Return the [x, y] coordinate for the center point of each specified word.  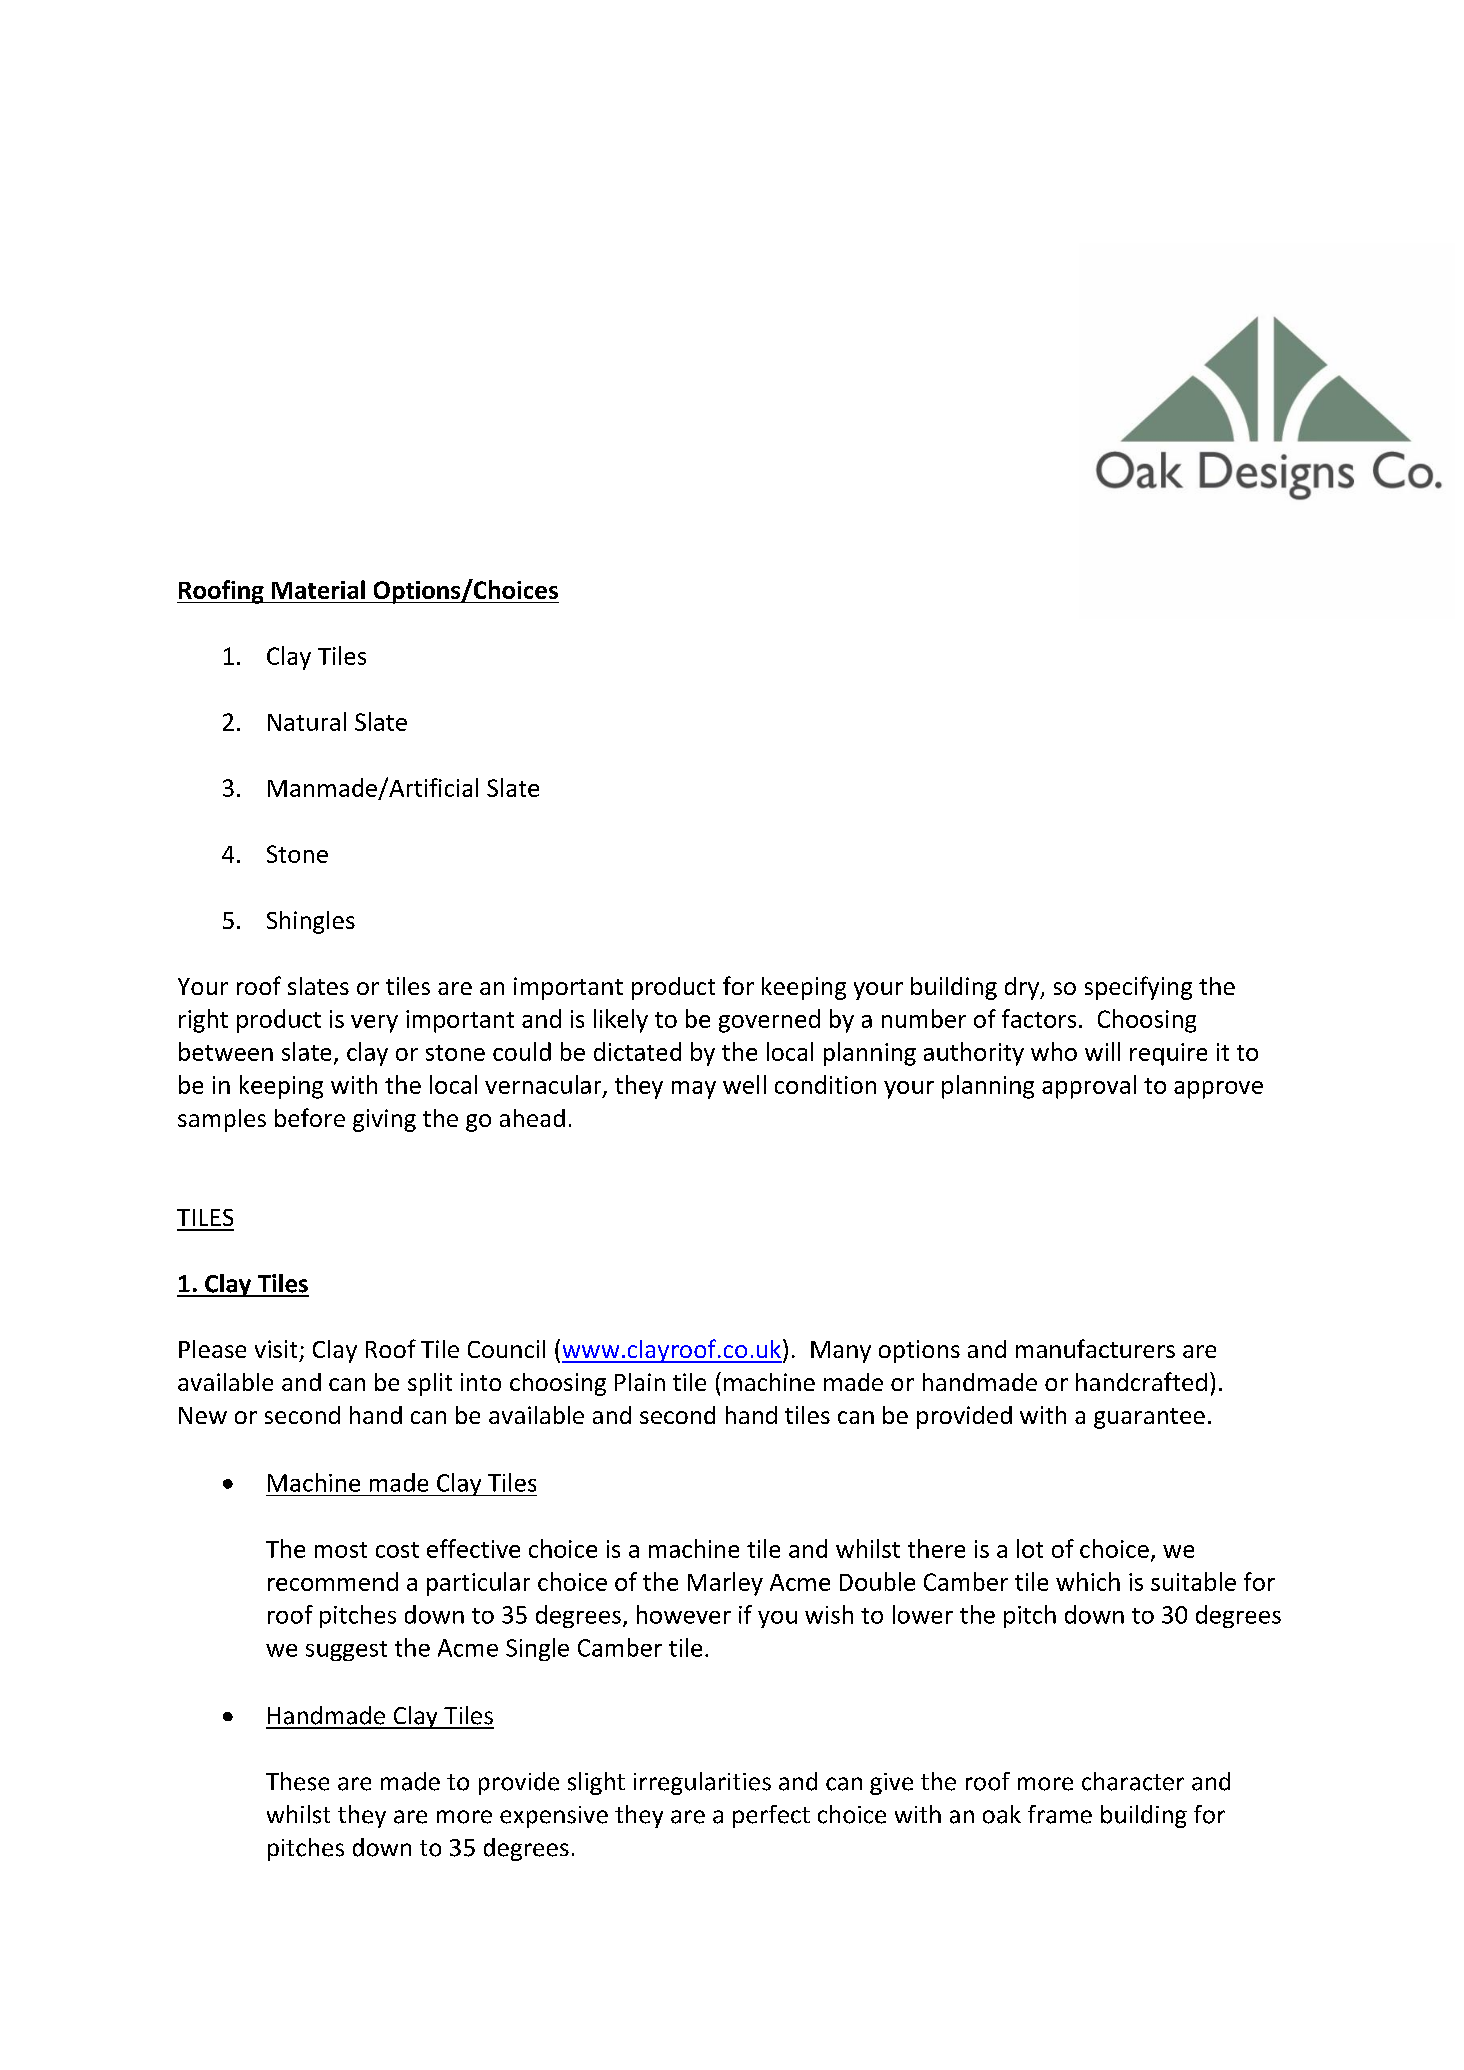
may [694, 1090]
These [297, 1781]
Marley [725, 1584]
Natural [307, 721]
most [341, 1550]
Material [318, 589]
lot [1030, 1548]
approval [1089, 1087]
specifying [1138, 988]
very [374, 1024]
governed [769, 1021]
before [310, 1117]
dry [1023, 988]
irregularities [702, 1783]
